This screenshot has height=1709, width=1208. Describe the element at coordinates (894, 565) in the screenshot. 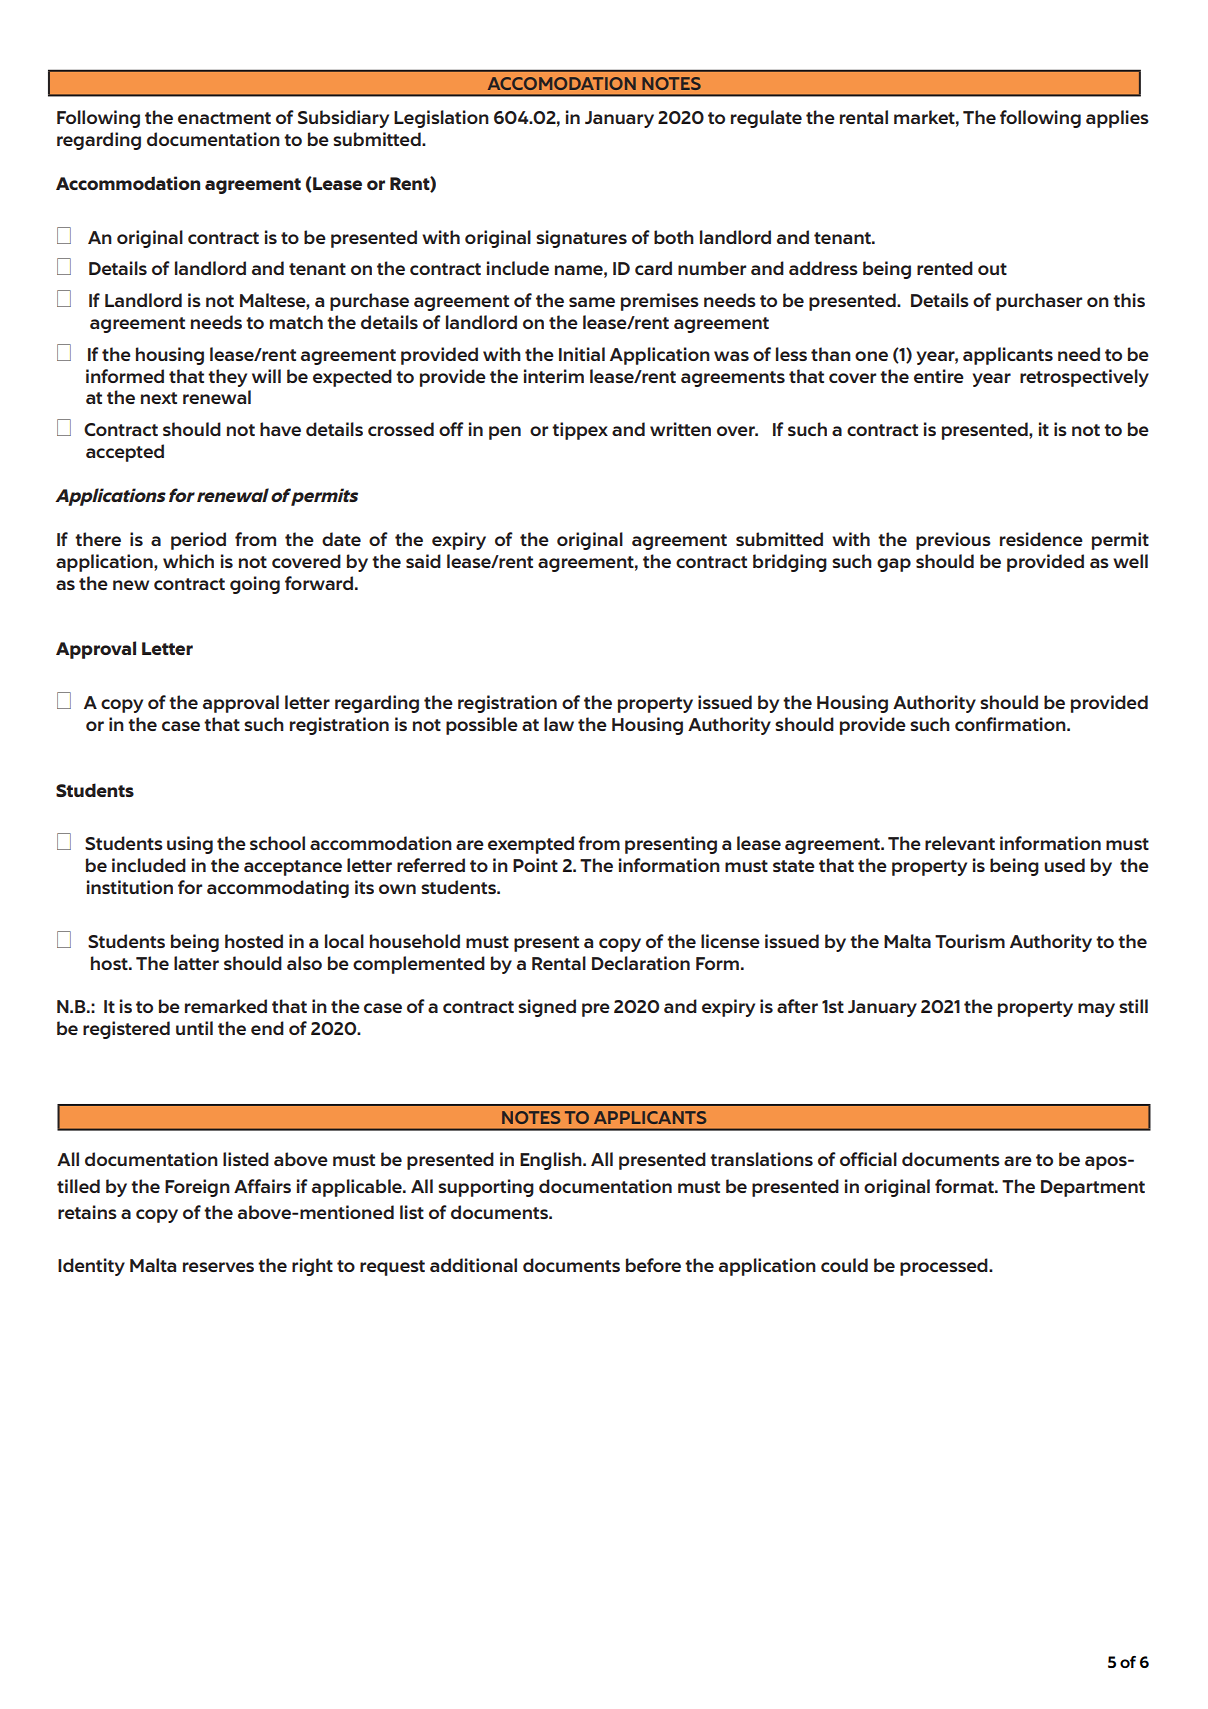

I see `gap` at that location.
